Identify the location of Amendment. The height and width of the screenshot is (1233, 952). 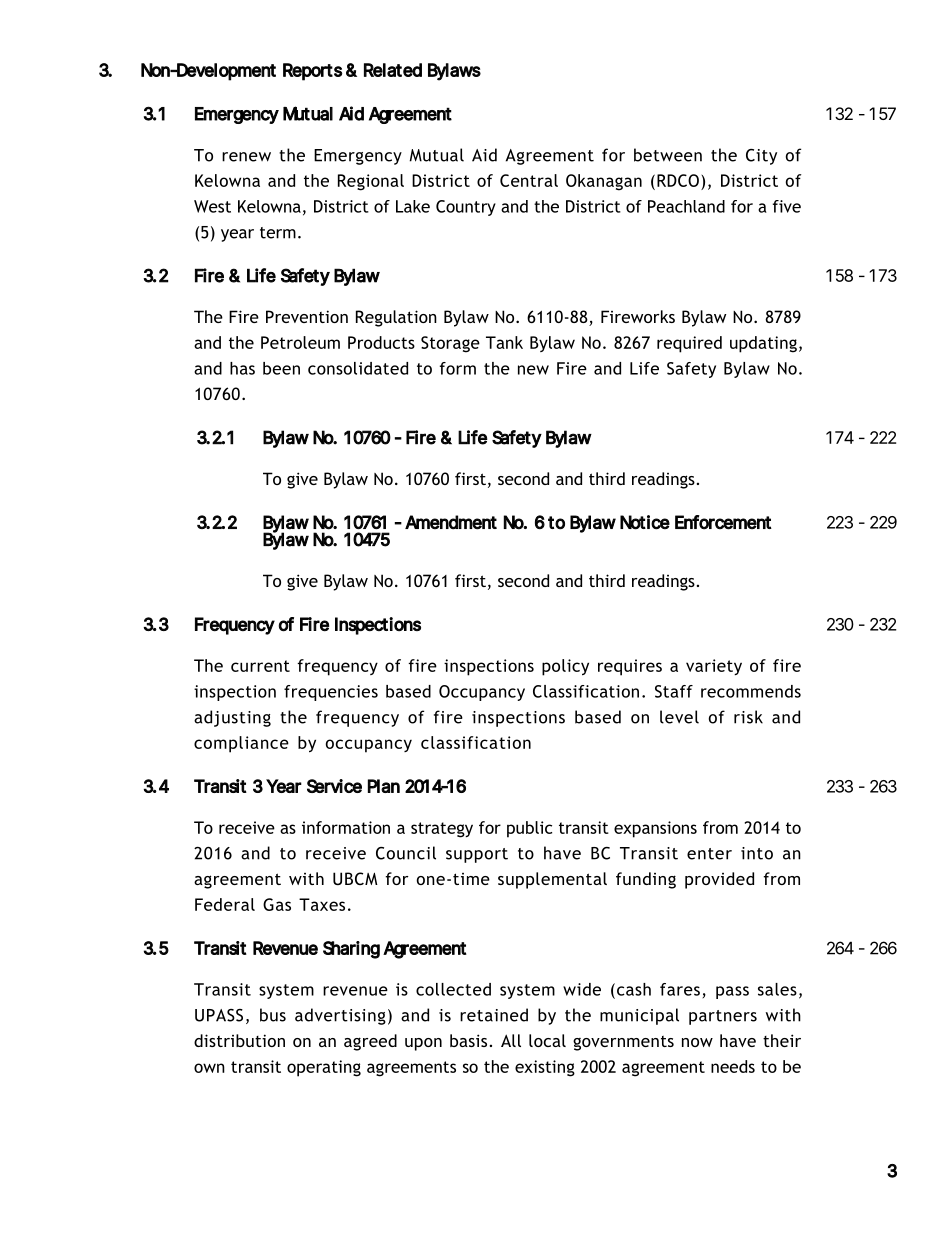
(451, 522).
